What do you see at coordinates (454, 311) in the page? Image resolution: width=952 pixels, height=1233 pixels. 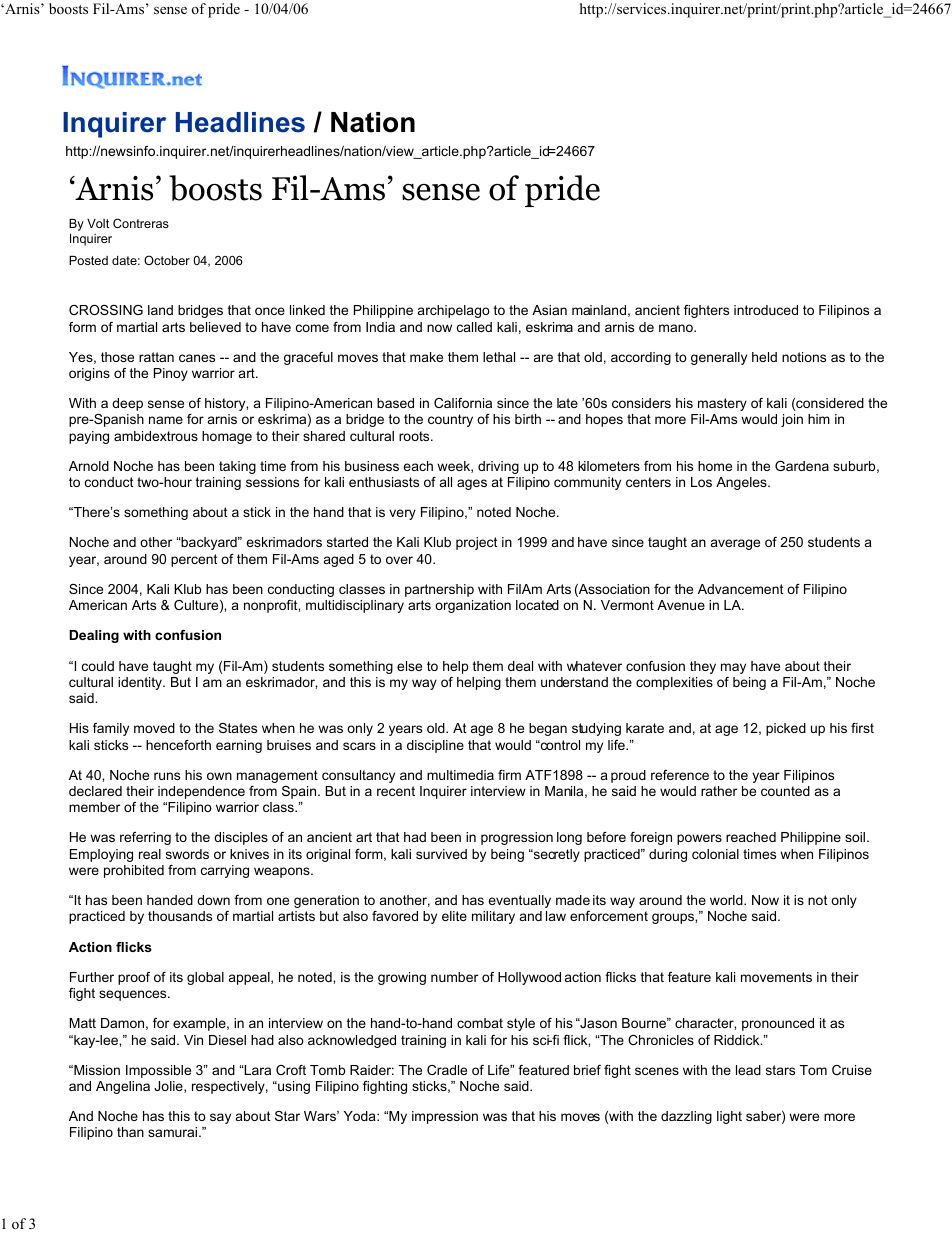 I see `archipelago` at bounding box center [454, 311].
